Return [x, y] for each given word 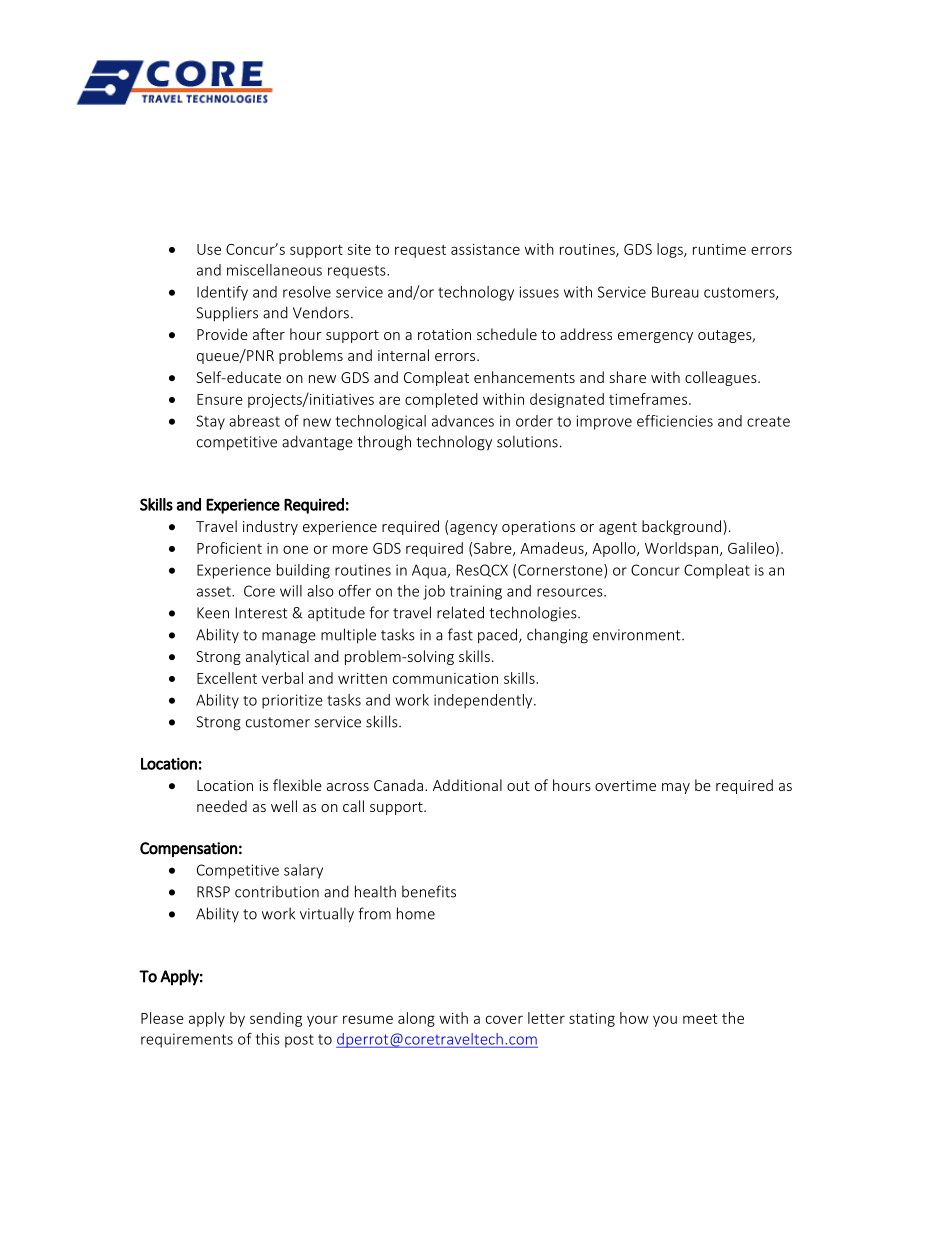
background [683, 527]
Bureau [675, 292]
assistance [485, 249]
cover [504, 1019]
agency [474, 529]
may [676, 788]
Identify [222, 293]
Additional [467, 785]
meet [700, 1019]
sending [276, 1019]
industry [270, 527]
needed [222, 806]
